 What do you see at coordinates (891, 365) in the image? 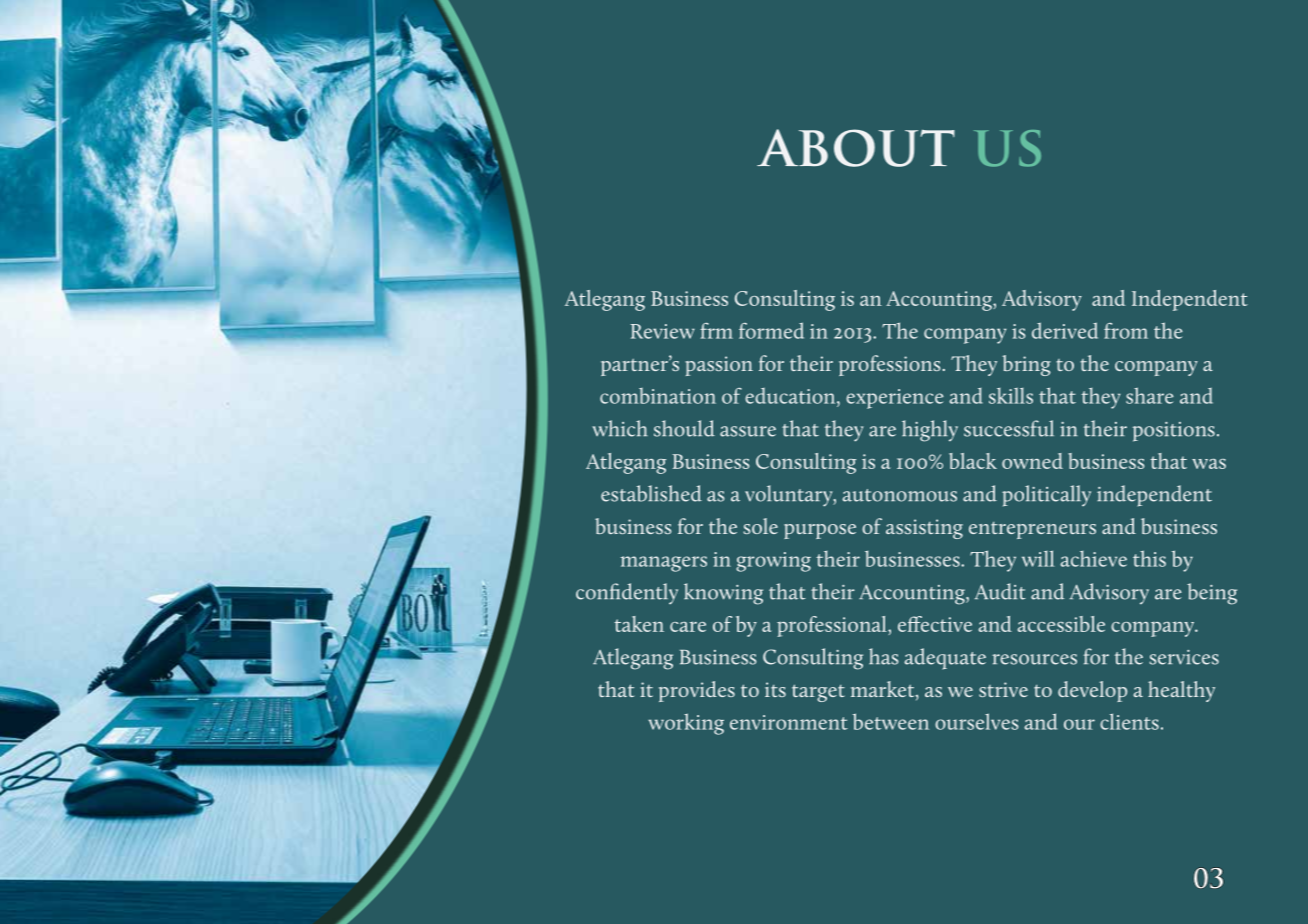
I see `professions` at bounding box center [891, 365].
